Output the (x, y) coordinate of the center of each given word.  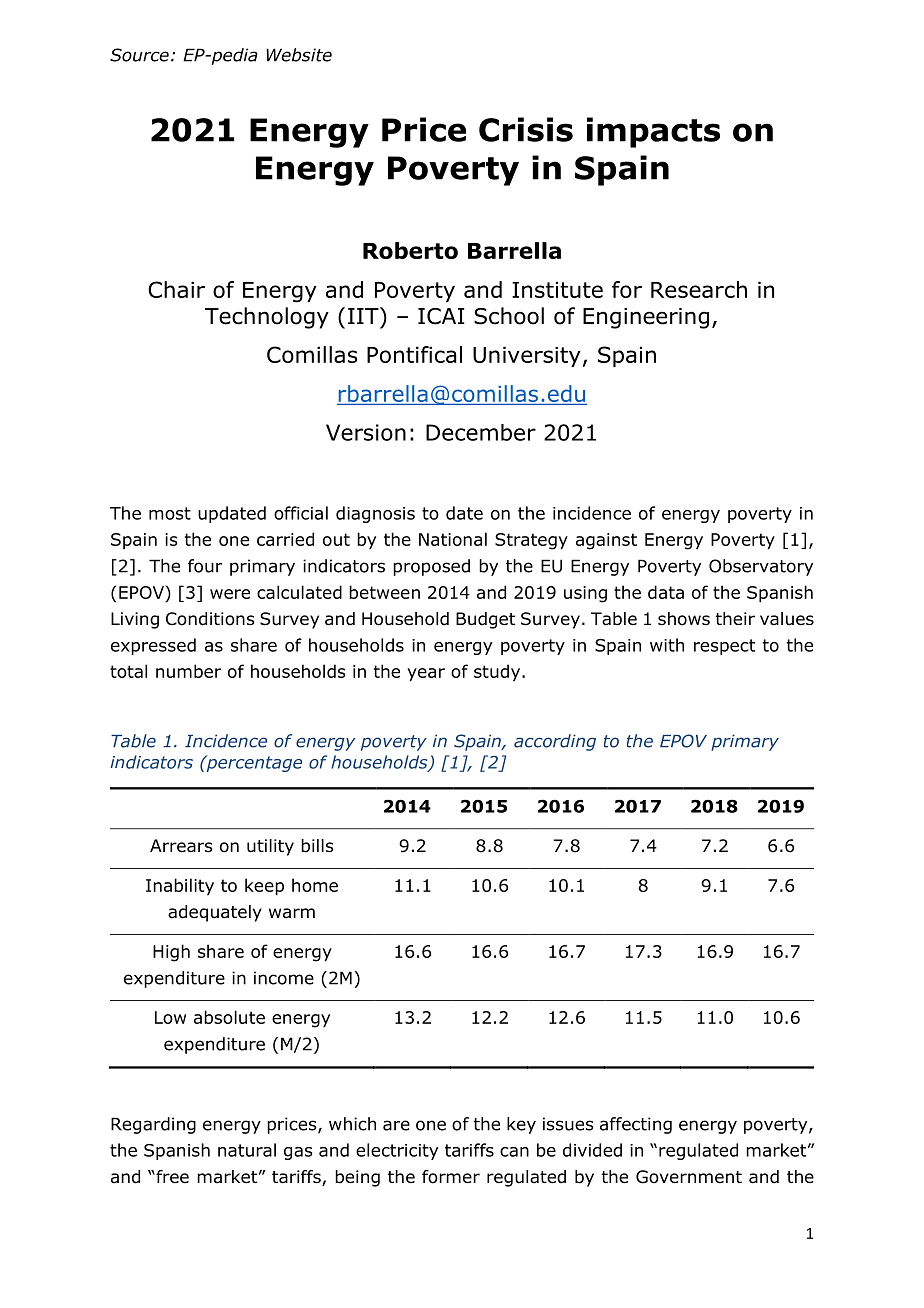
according (555, 742)
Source (139, 55)
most (170, 513)
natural (247, 1150)
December (481, 432)
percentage (253, 763)
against (606, 541)
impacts (653, 132)
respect (724, 647)
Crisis (526, 129)
